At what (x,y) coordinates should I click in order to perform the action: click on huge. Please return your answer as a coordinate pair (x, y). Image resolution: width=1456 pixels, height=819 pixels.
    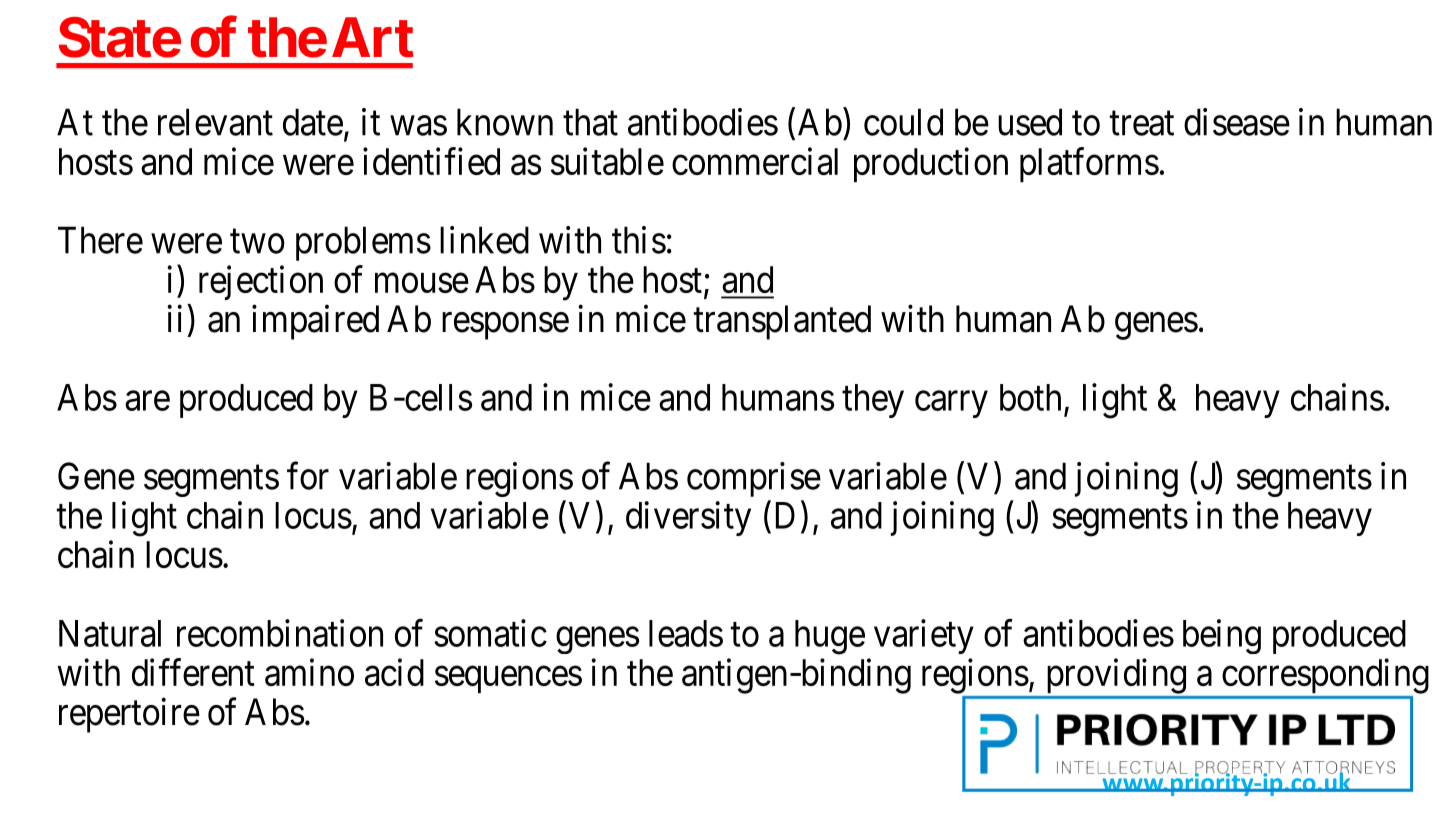
    Looking at the image, I should click on (830, 637).
